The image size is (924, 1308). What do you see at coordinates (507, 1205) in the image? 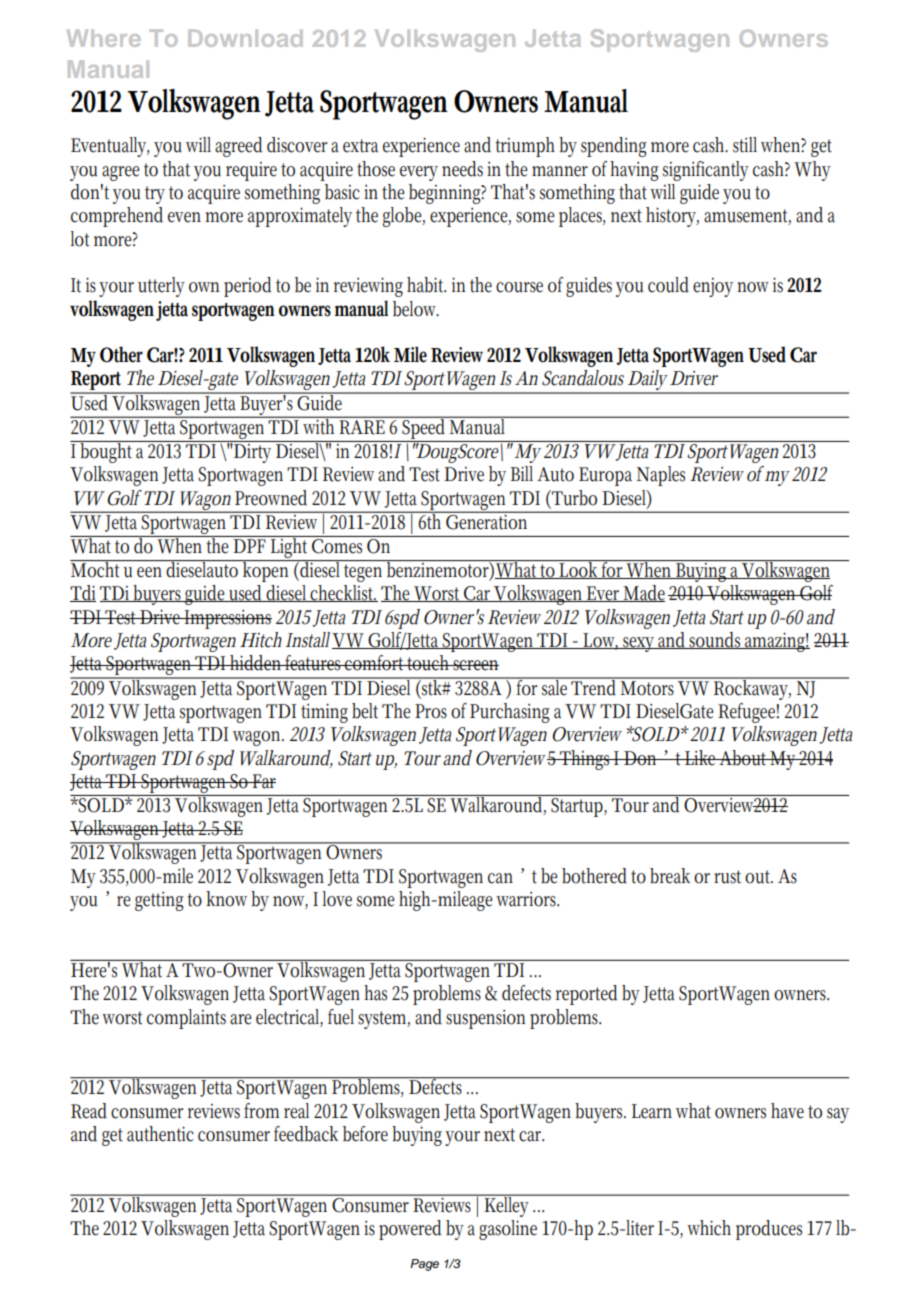
I see `Kelley` at bounding box center [507, 1205].
